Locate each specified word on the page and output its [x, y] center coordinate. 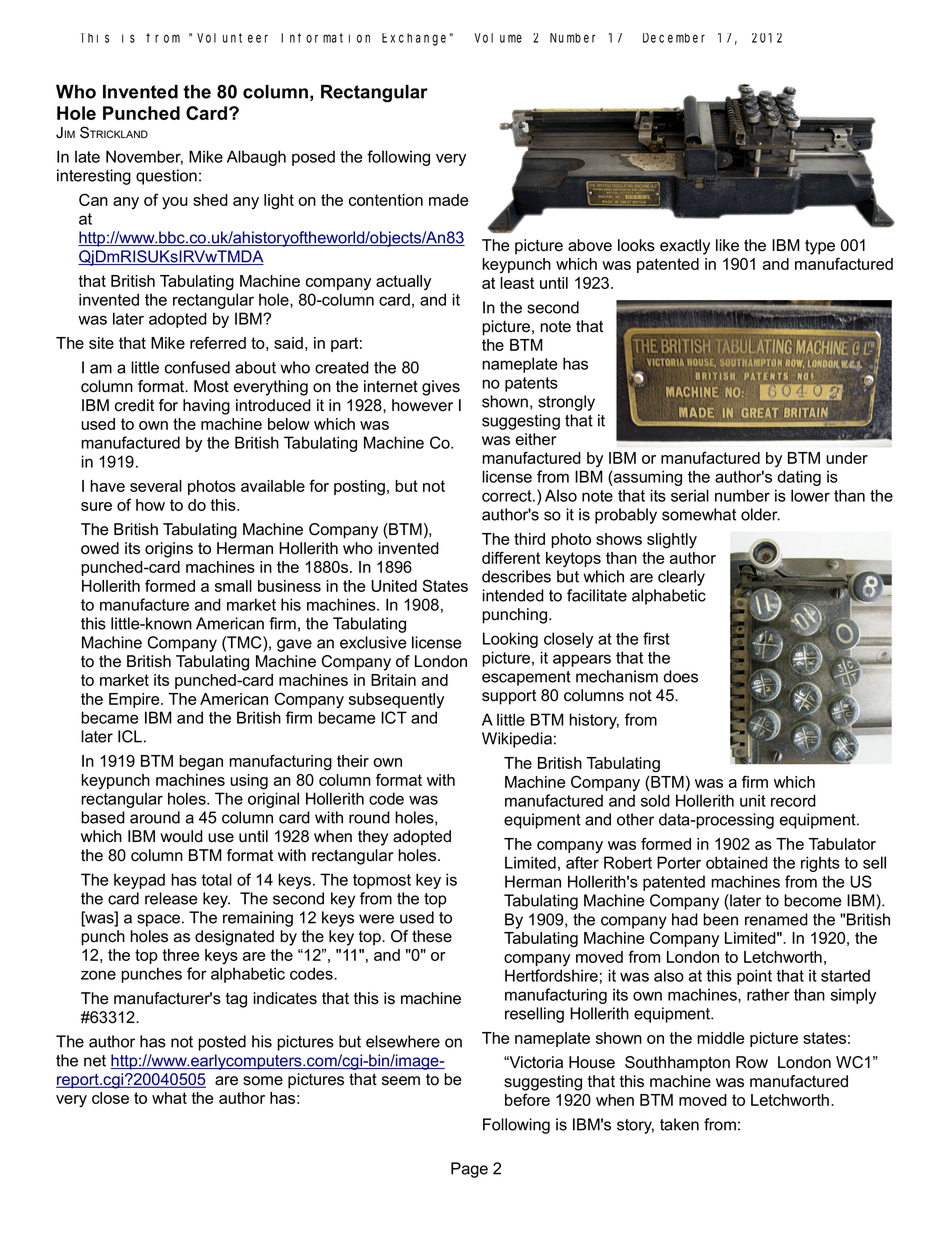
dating [799, 478]
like [727, 245]
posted [222, 1043]
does [681, 676]
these [432, 936]
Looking [510, 640]
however [422, 405]
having [206, 407]
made [448, 200]
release [171, 898]
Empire [135, 700]
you [175, 203]
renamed [776, 919]
